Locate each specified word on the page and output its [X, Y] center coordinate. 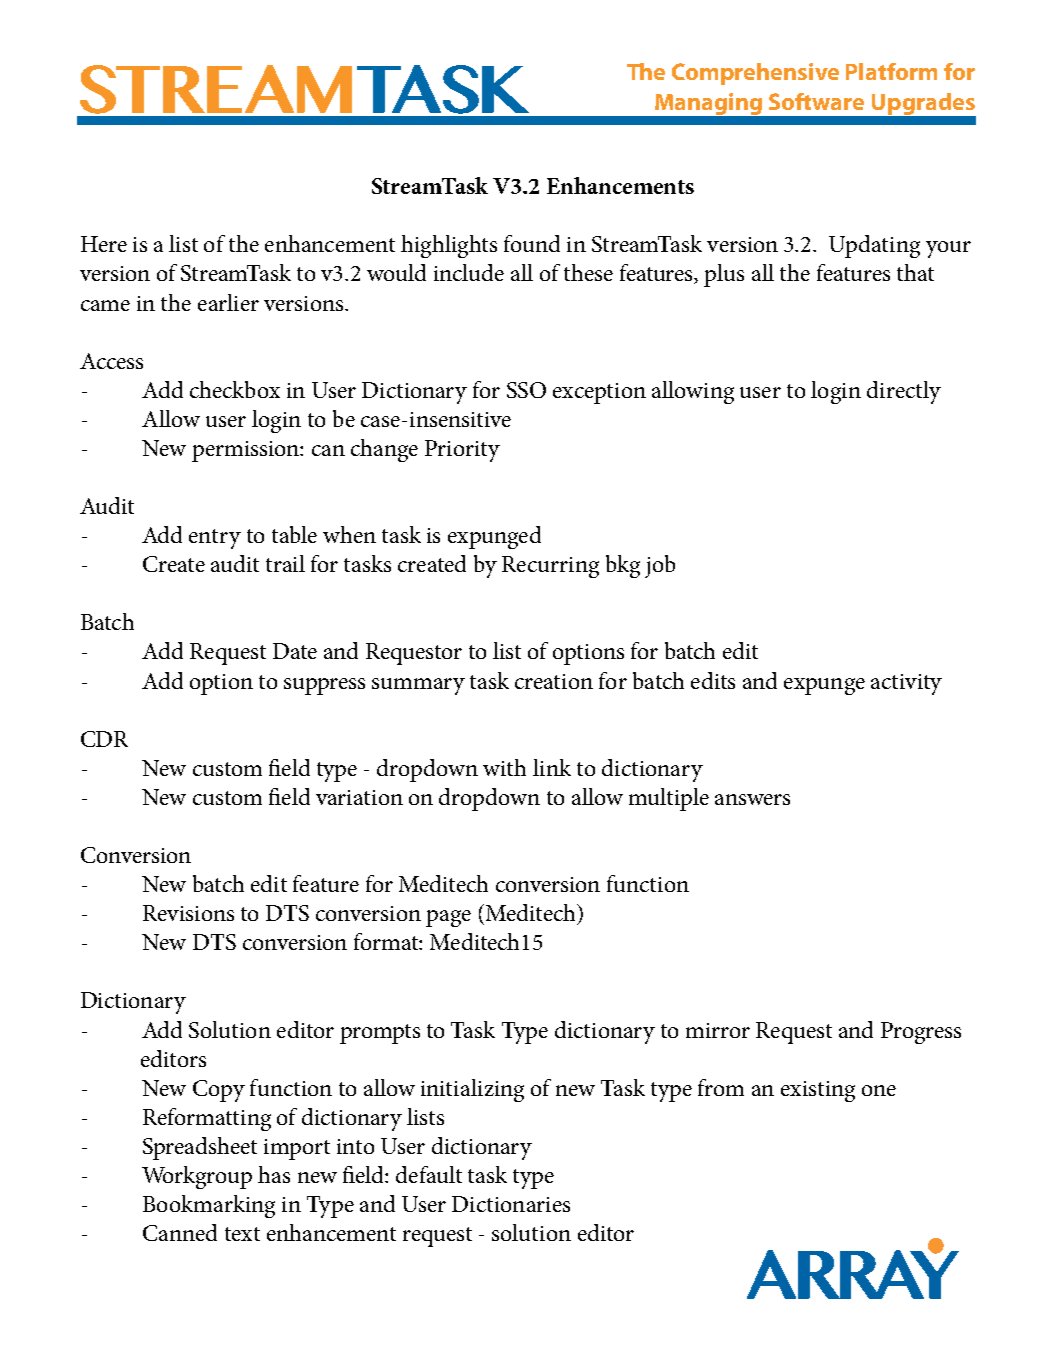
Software [816, 101]
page [448, 918]
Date [295, 651]
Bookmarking [209, 1206]
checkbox [235, 389]
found [532, 243]
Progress [921, 1033]
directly [904, 392]
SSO [526, 390]
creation [554, 681]
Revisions [188, 913]
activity [906, 684]
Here [104, 244]
